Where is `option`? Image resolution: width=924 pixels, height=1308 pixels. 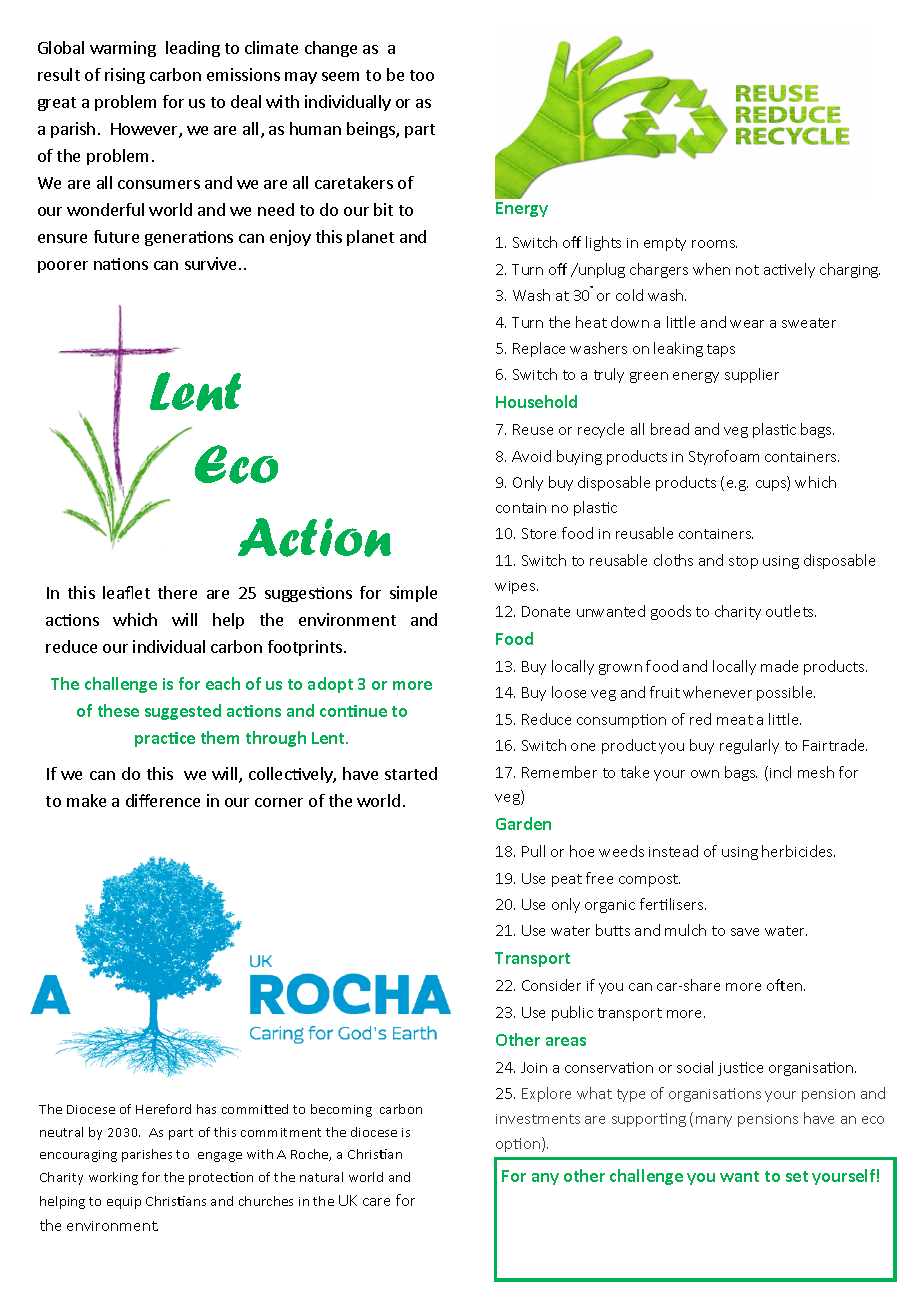
option is located at coordinates (519, 1144).
